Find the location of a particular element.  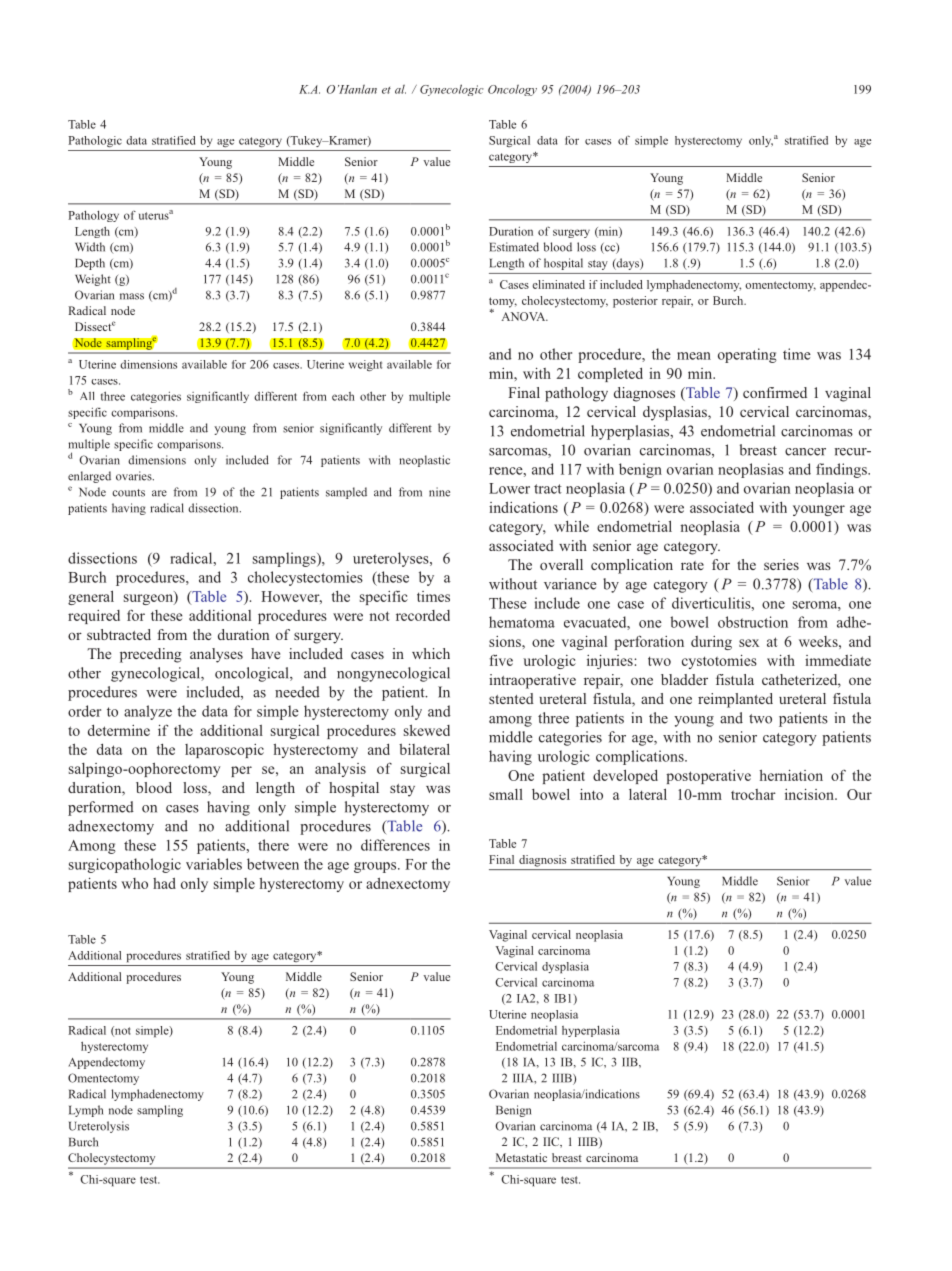

Our is located at coordinates (859, 794).
